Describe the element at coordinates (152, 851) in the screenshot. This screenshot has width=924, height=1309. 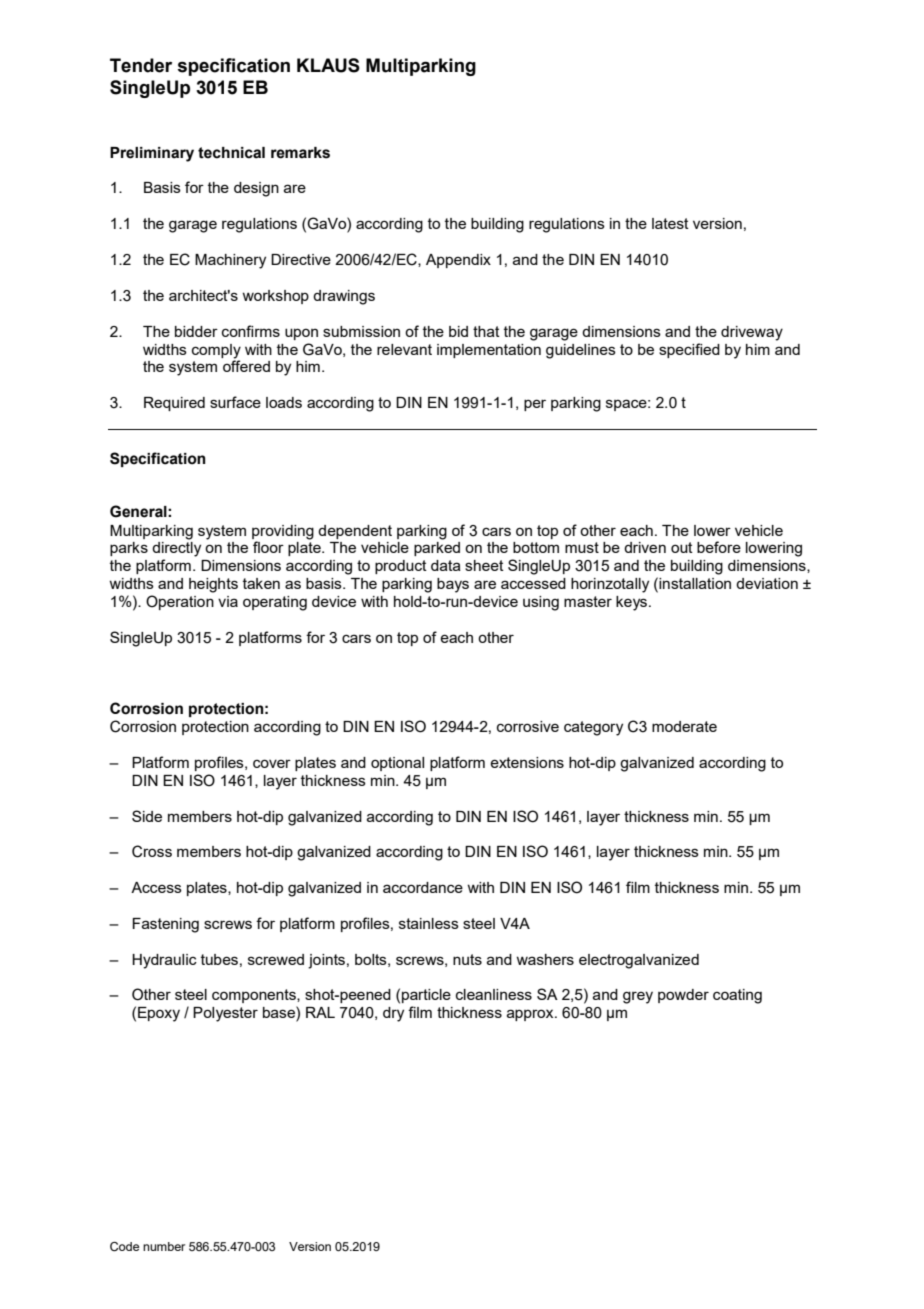
I see `Cross` at that location.
